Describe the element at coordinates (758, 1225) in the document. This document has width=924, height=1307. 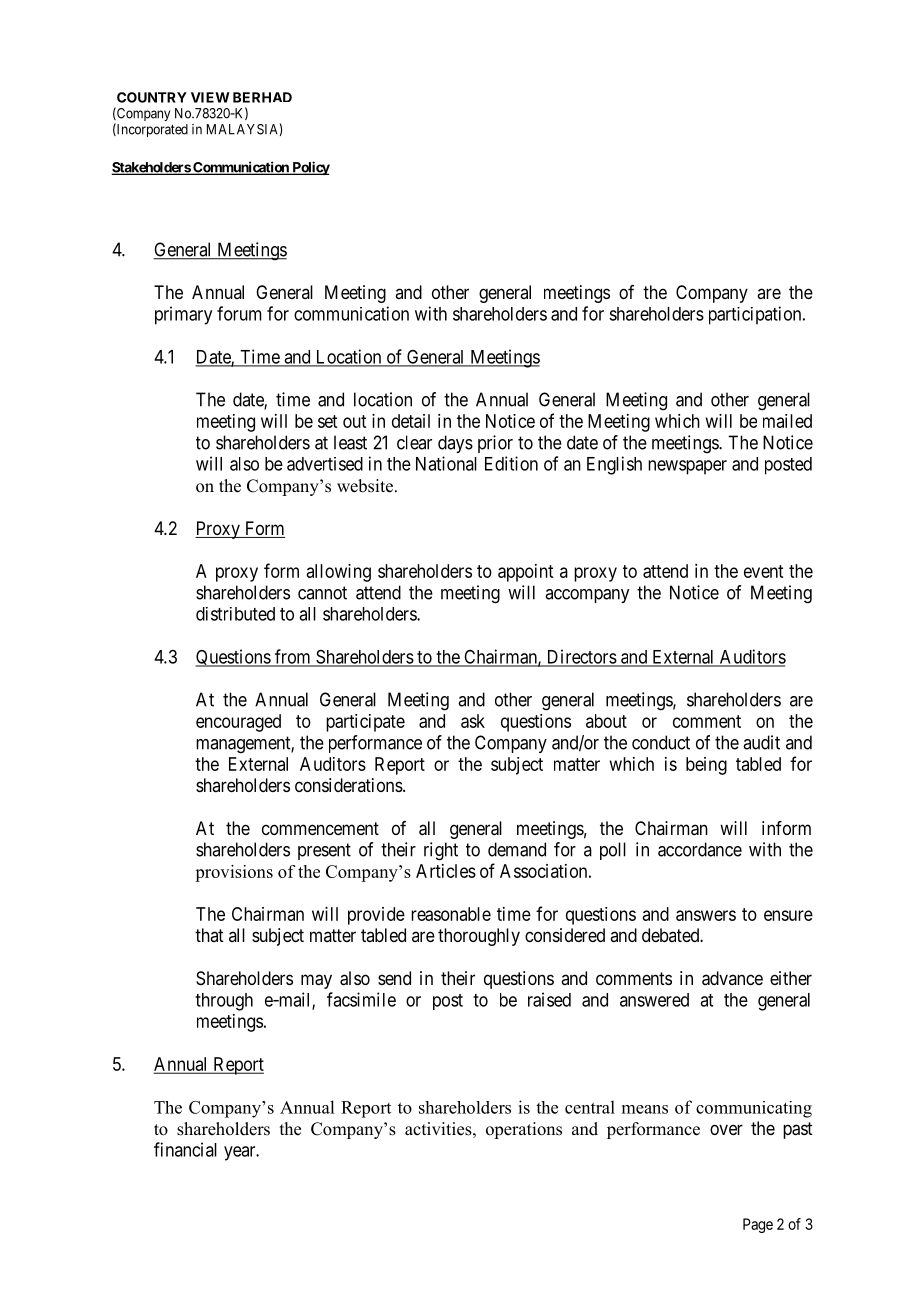
I see `Page` at that location.
